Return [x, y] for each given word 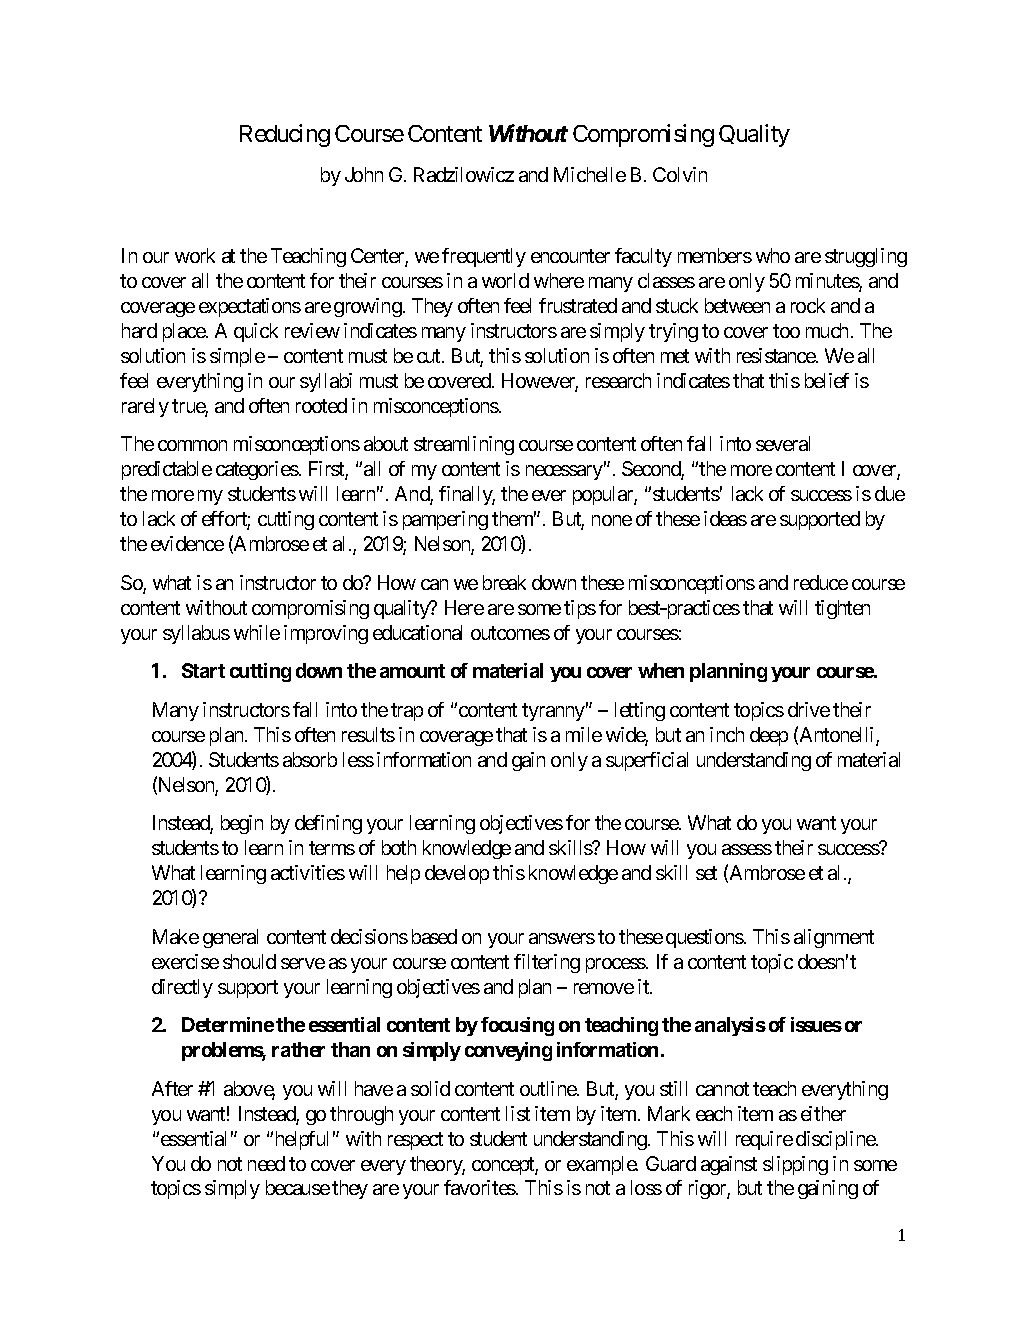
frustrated [578, 305]
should [249, 961]
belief [827, 380]
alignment [834, 938]
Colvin [680, 174]
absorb [310, 759]
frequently [484, 257]
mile [584, 734]
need [266, 1163]
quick [256, 332]
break [504, 582]
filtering [547, 963]
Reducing [285, 135]
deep [769, 736]
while [257, 632]
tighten [842, 609]
